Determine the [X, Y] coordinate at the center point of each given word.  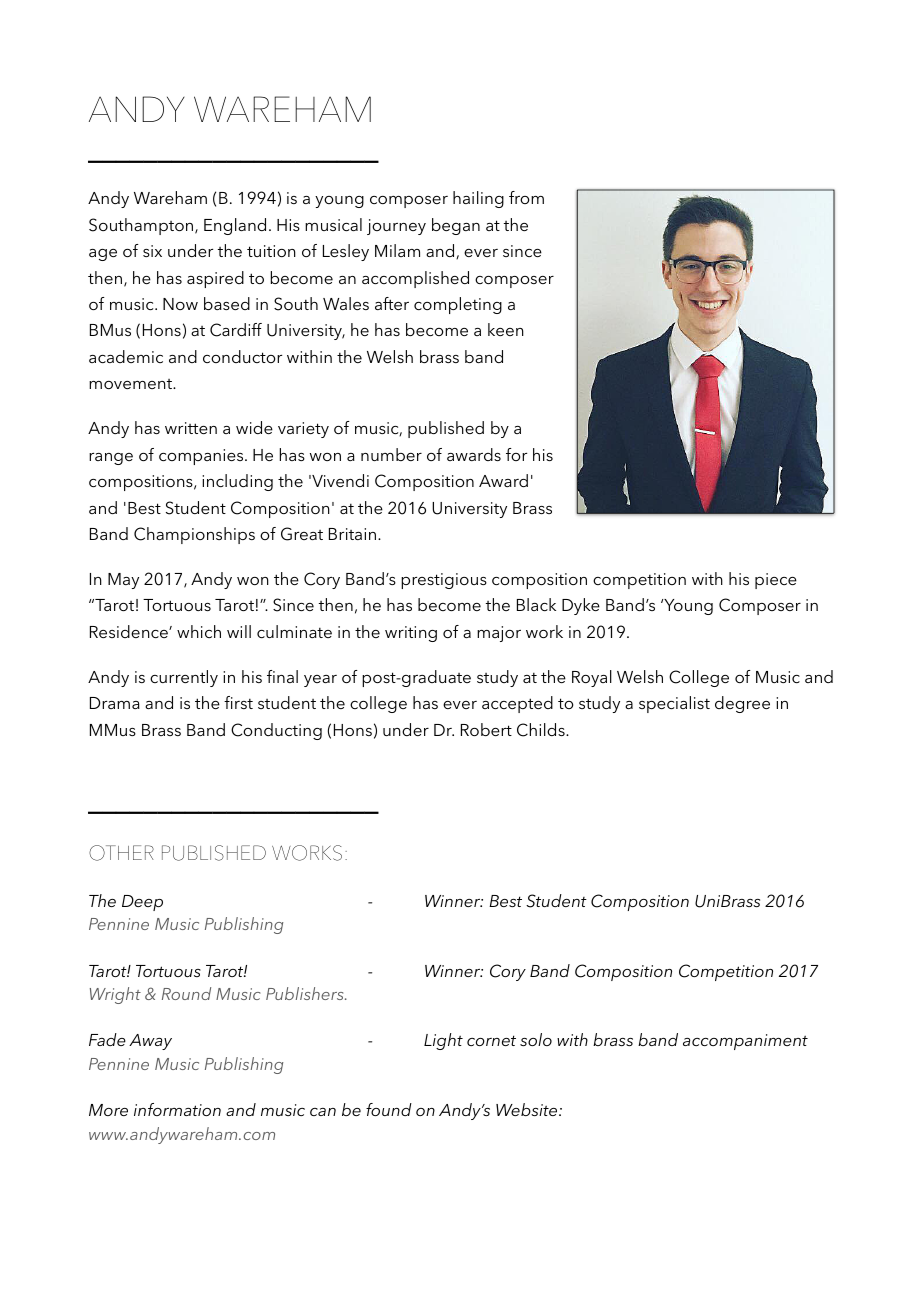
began [456, 226]
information [177, 1109]
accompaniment [745, 1042]
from [526, 197]
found [389, 1109]
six [152, 251]
